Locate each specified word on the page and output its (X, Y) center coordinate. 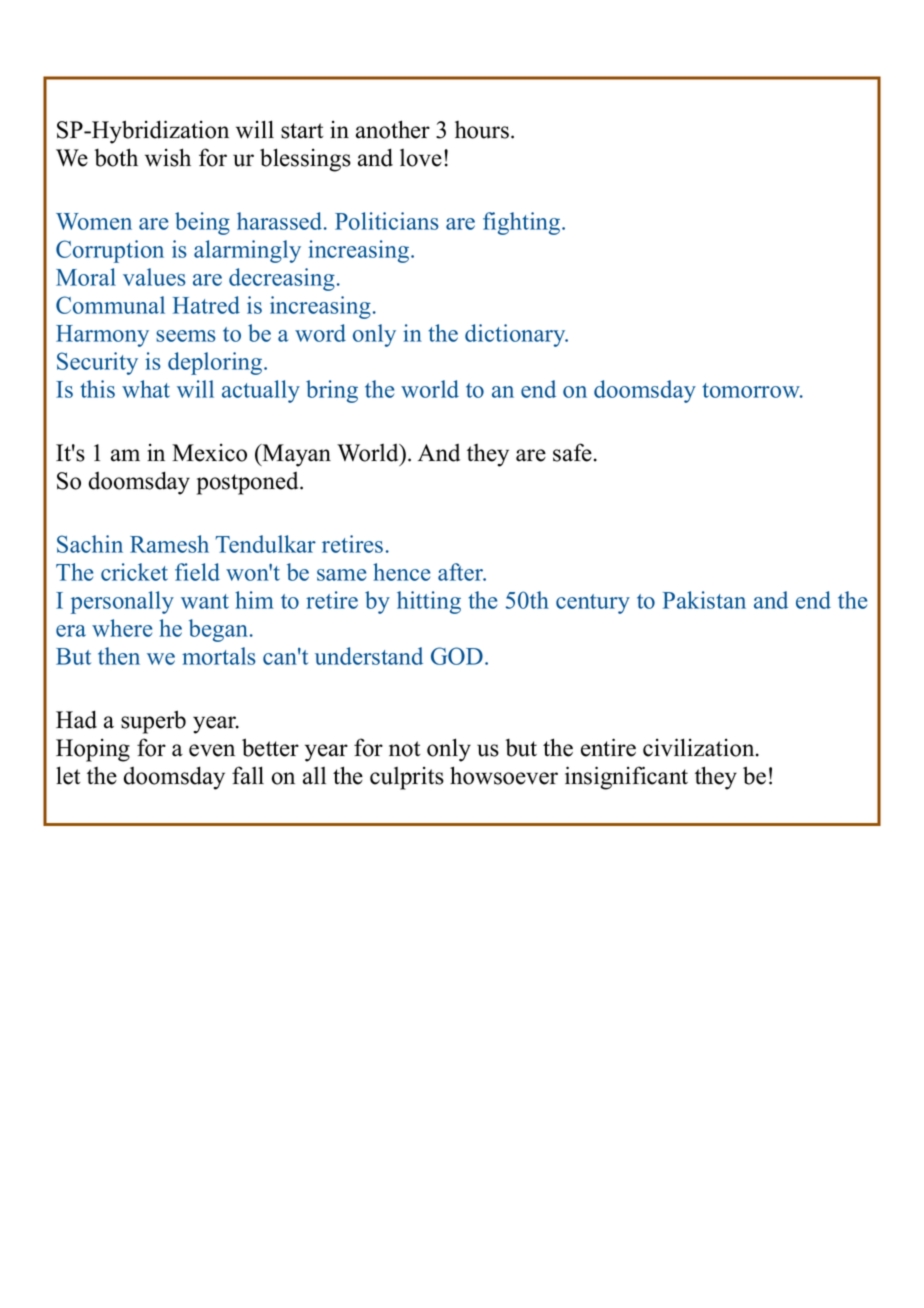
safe (572, 452)
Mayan (295, 455)
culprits (407, 778)
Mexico (209, 453)
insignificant (626, 778)
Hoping (93, 750)
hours (482, 130)
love (421, 158)
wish (168, 157)
